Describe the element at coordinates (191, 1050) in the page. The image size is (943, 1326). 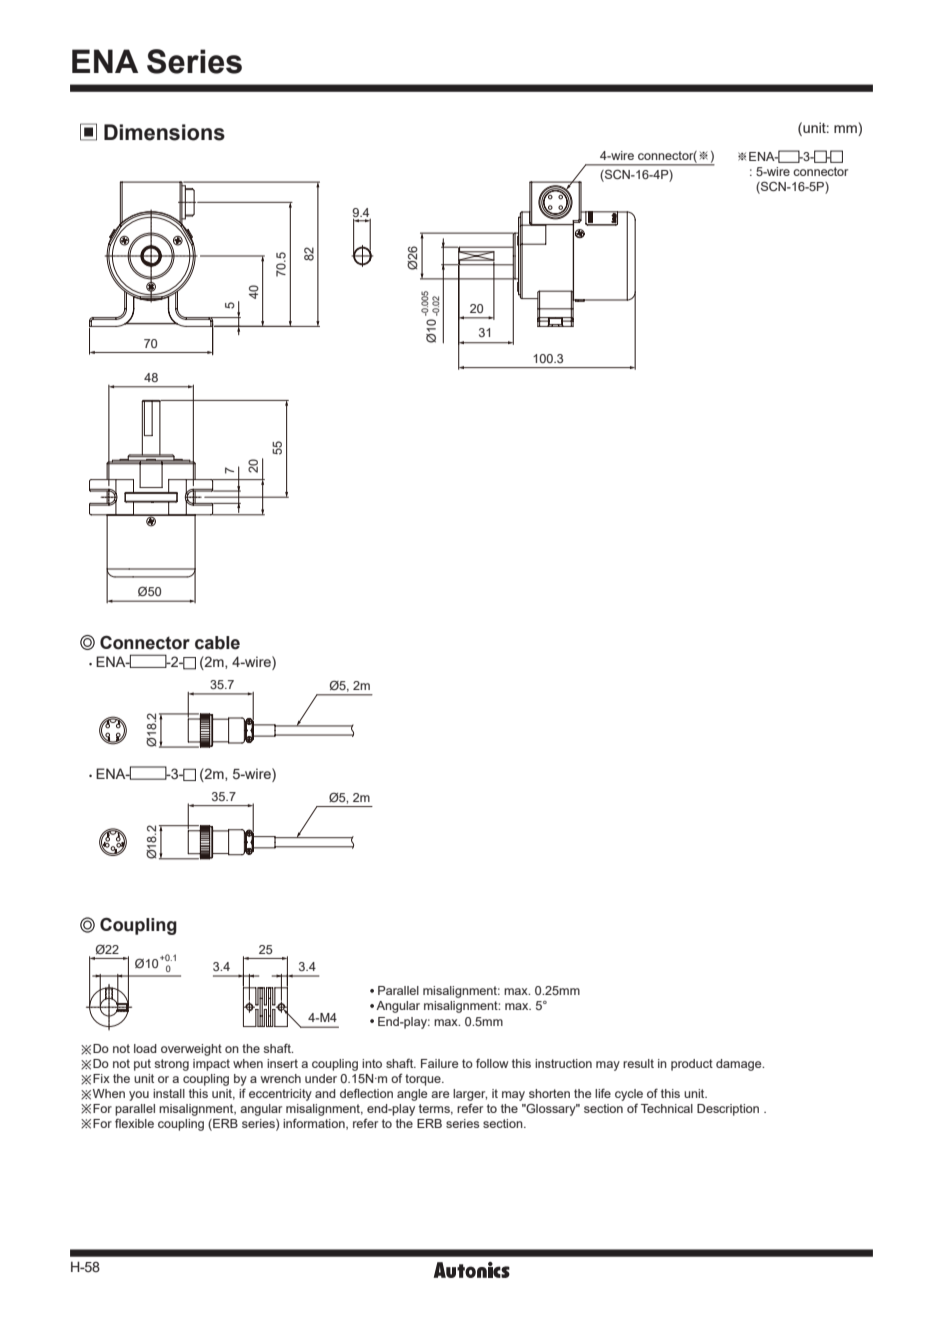
I see `overweight` at that location.
